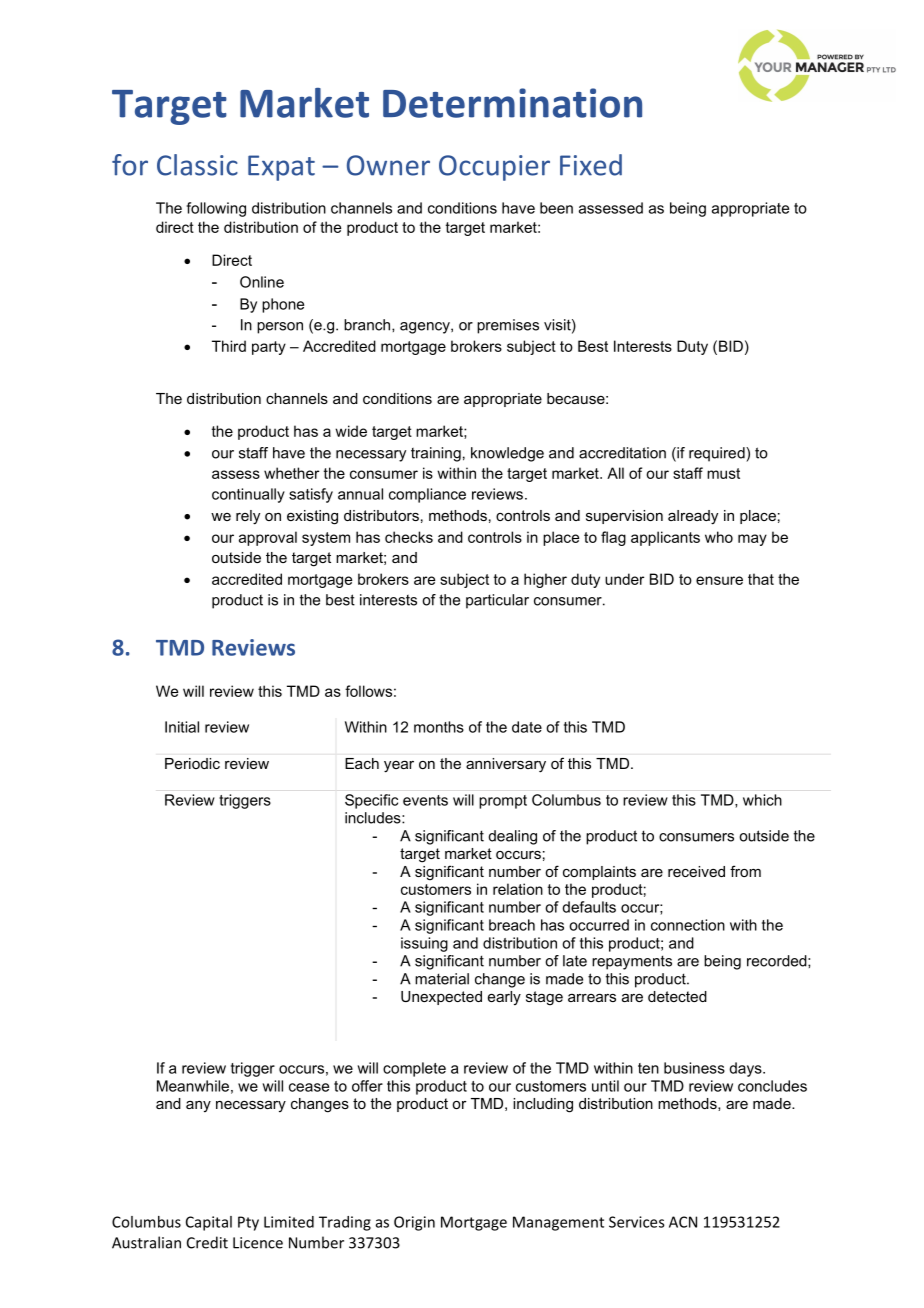 The image size is (924, 1308). What do you see at coordinates (693, 517) in the screenshot?
I see `already` at bounding box center [693, 517].
